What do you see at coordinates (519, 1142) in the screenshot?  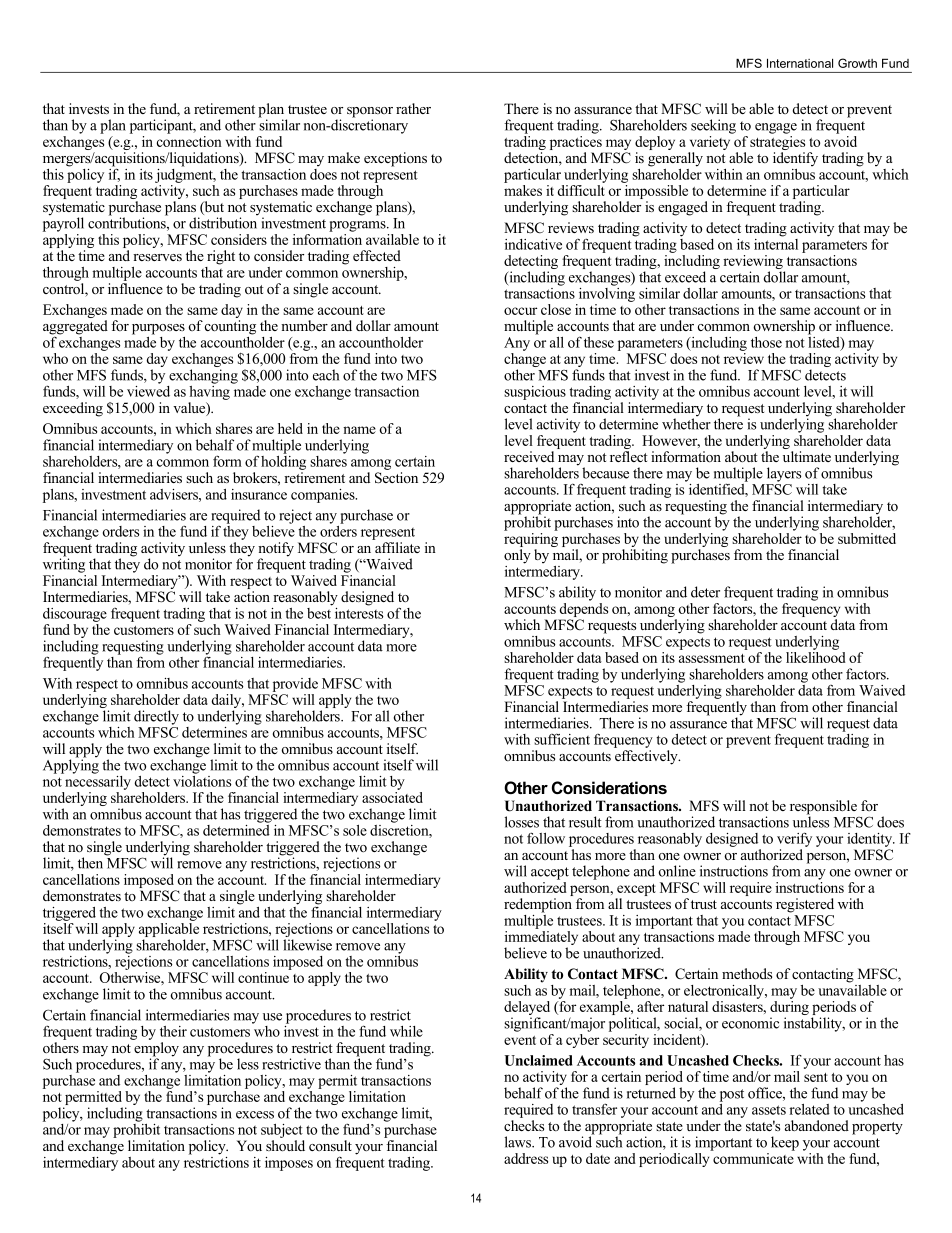 I see `laws` at bounding box center [519, 1142].
